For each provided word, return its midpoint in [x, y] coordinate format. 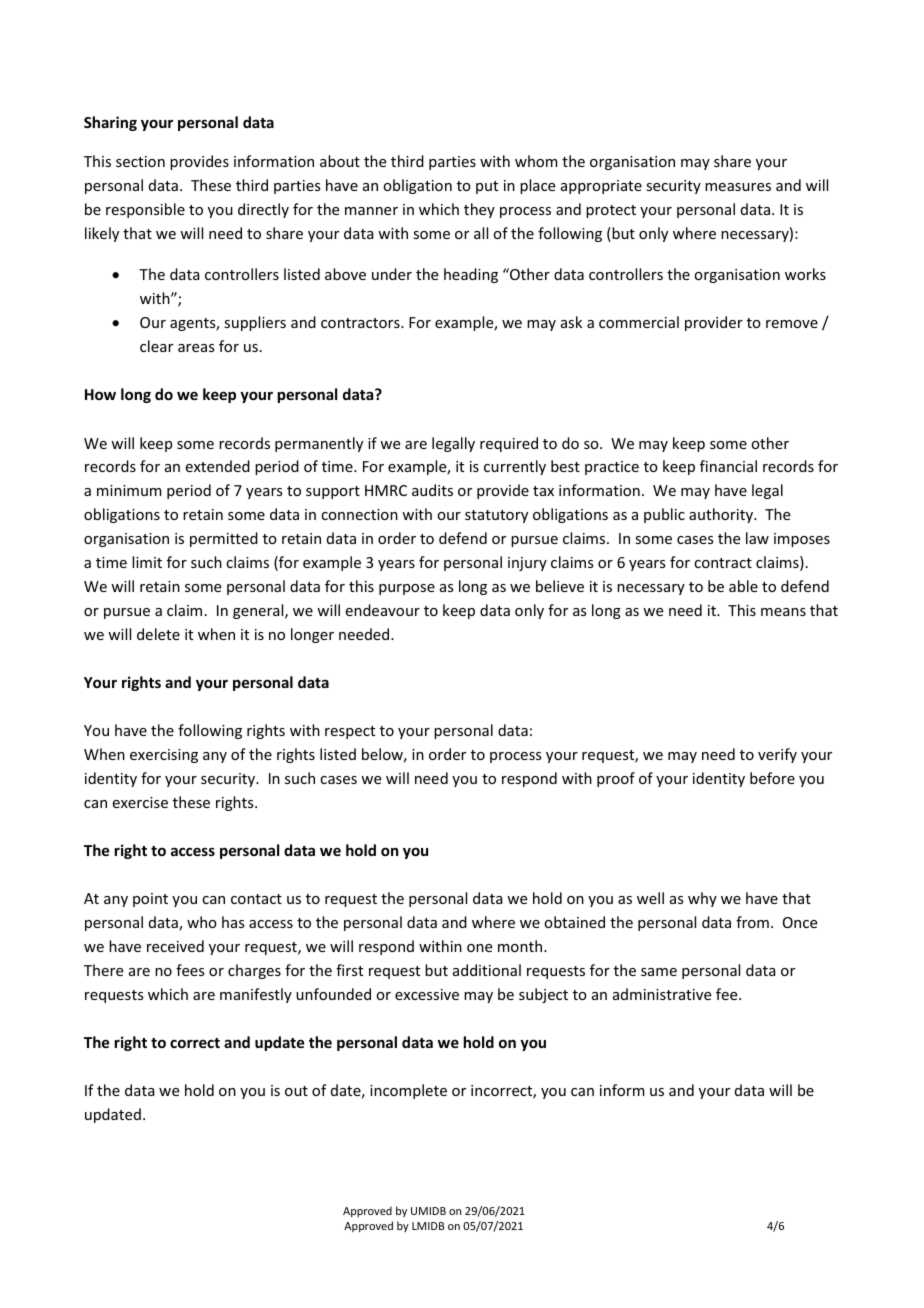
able [743, 586]
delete [158, 634]
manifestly [256, 995]
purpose [407, 589]
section [140, 161]
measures [738, 187]
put [487, 187]
